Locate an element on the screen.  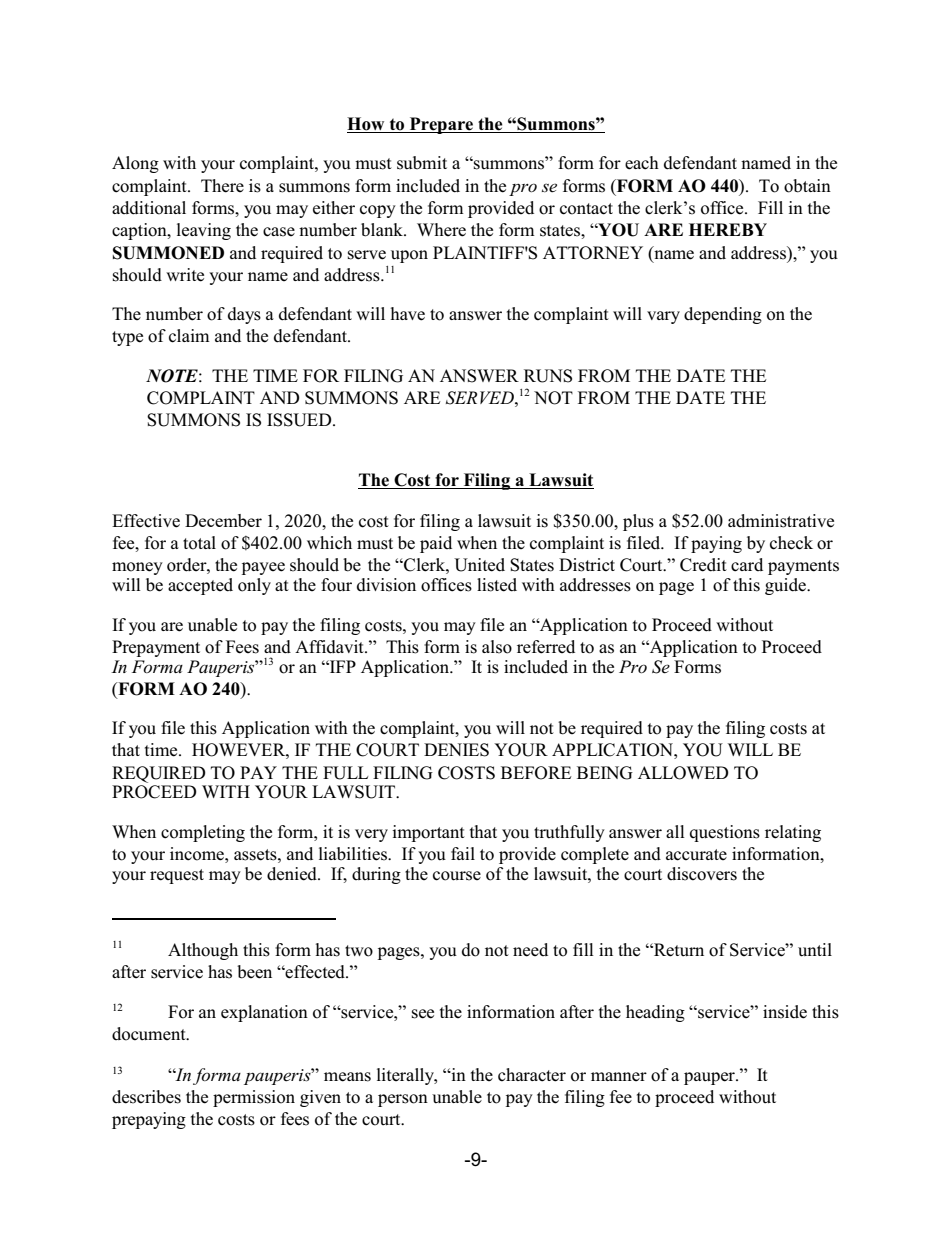
course is located at coordinates (457, 876).
